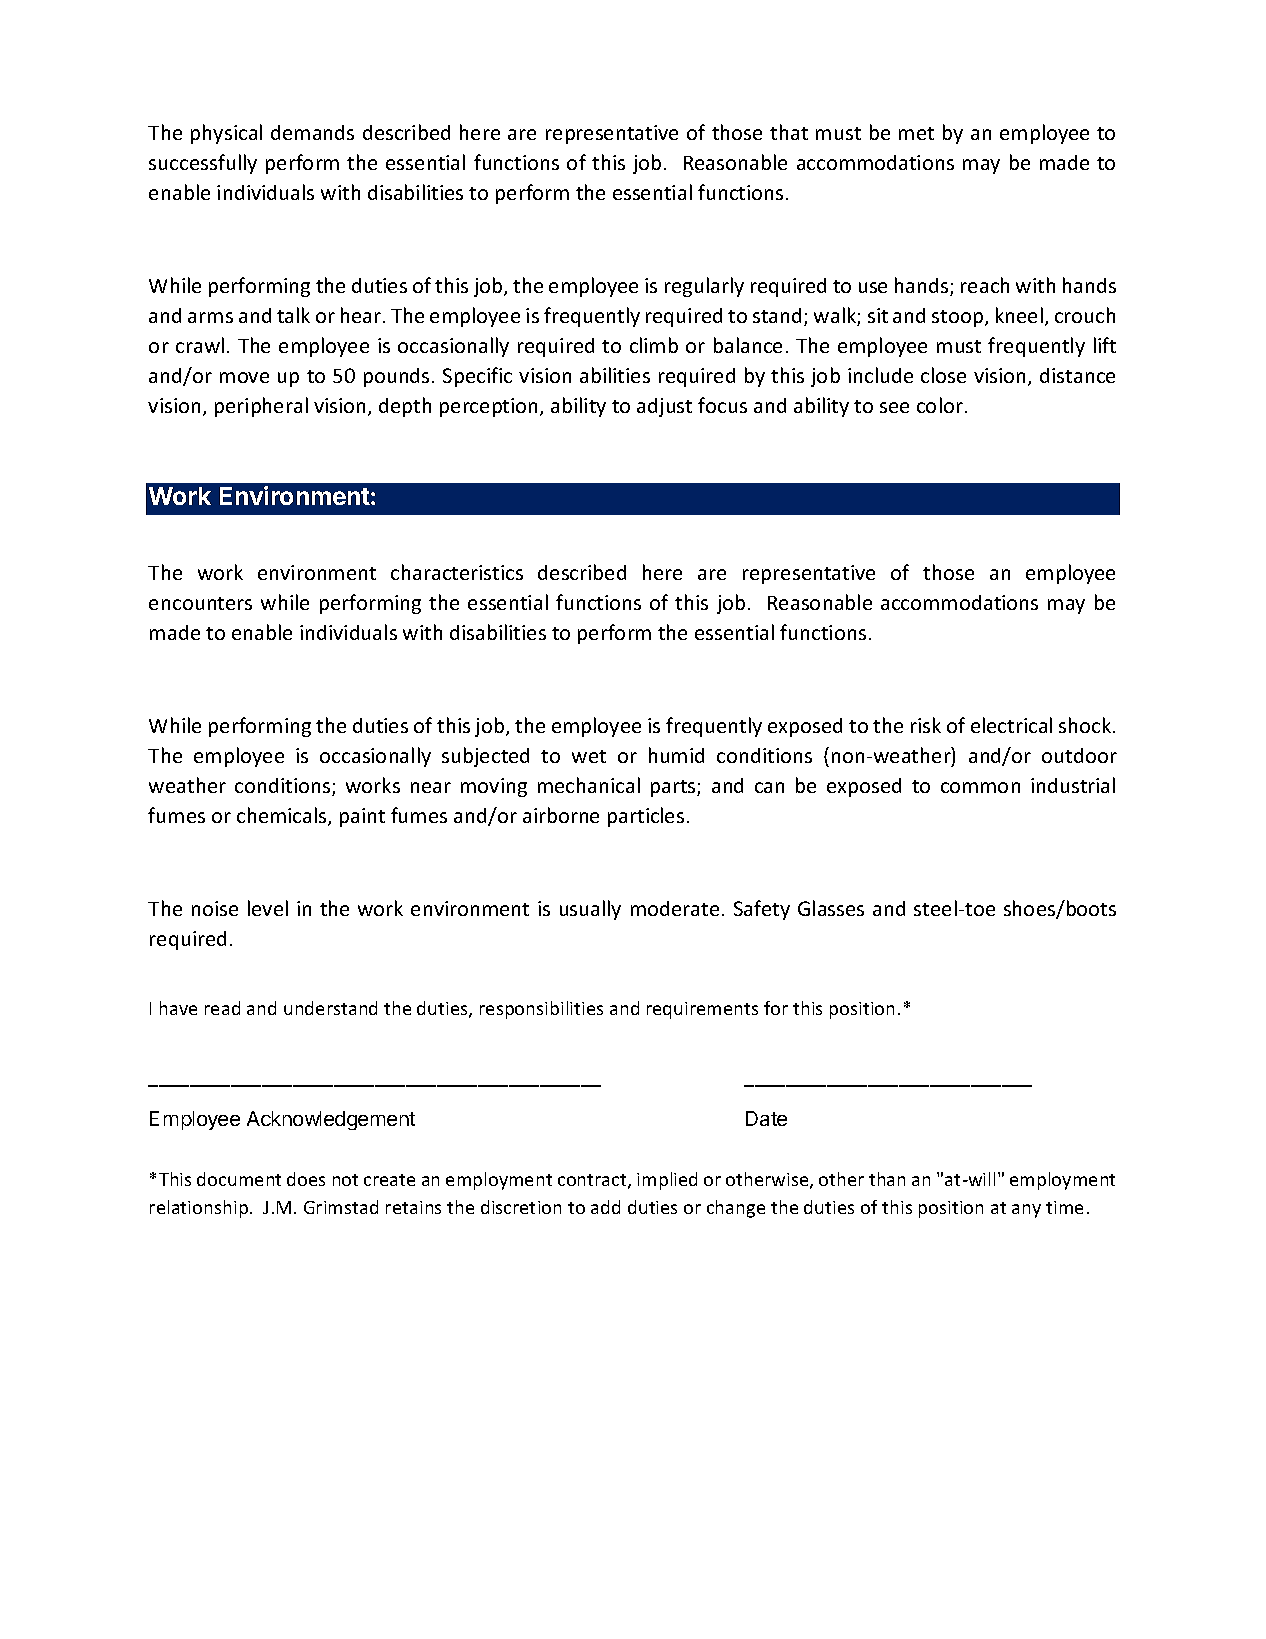  I want to click on electrical, so click(1011, 725).
